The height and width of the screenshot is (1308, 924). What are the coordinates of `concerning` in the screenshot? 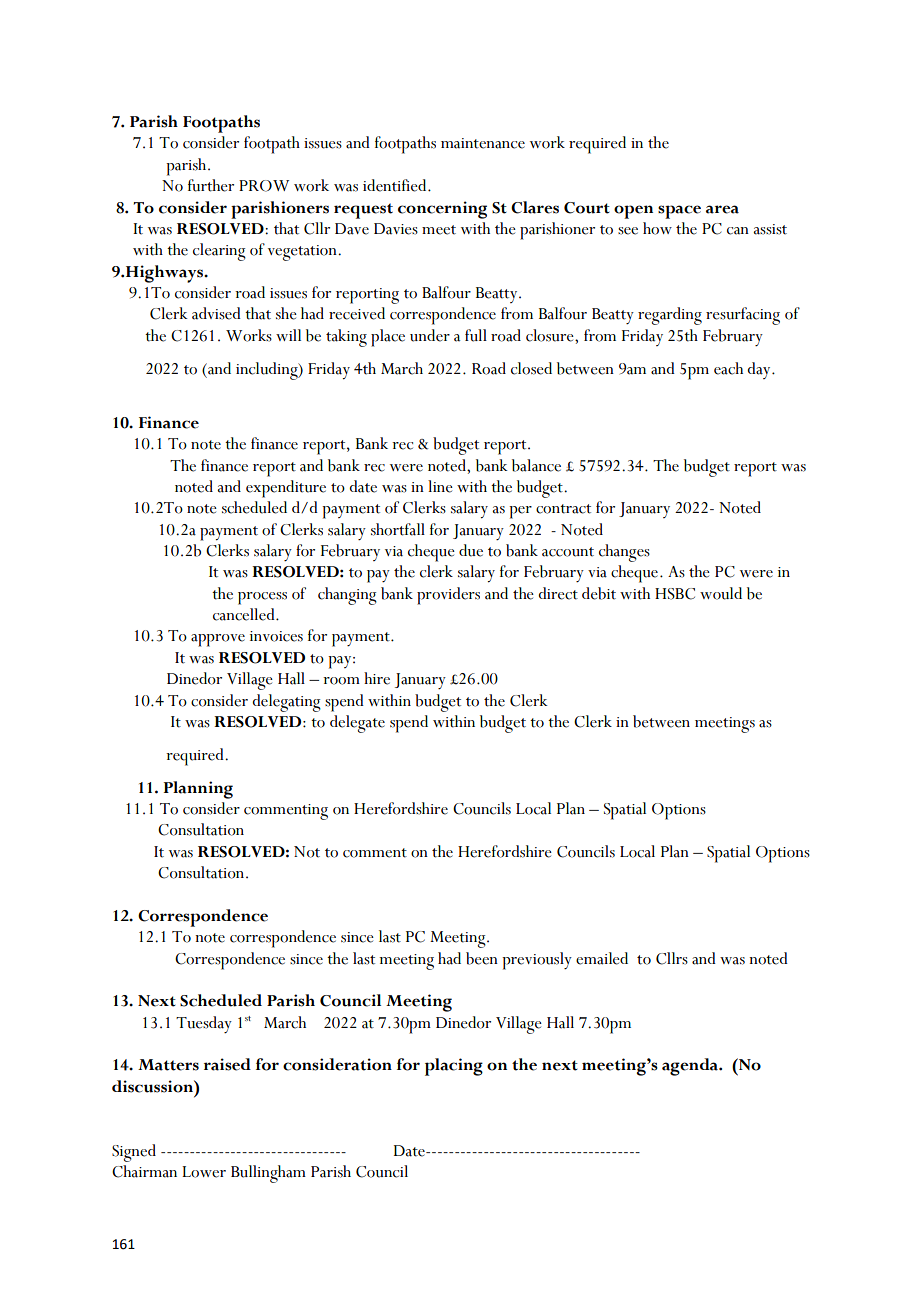 It's located at (442, 210).
